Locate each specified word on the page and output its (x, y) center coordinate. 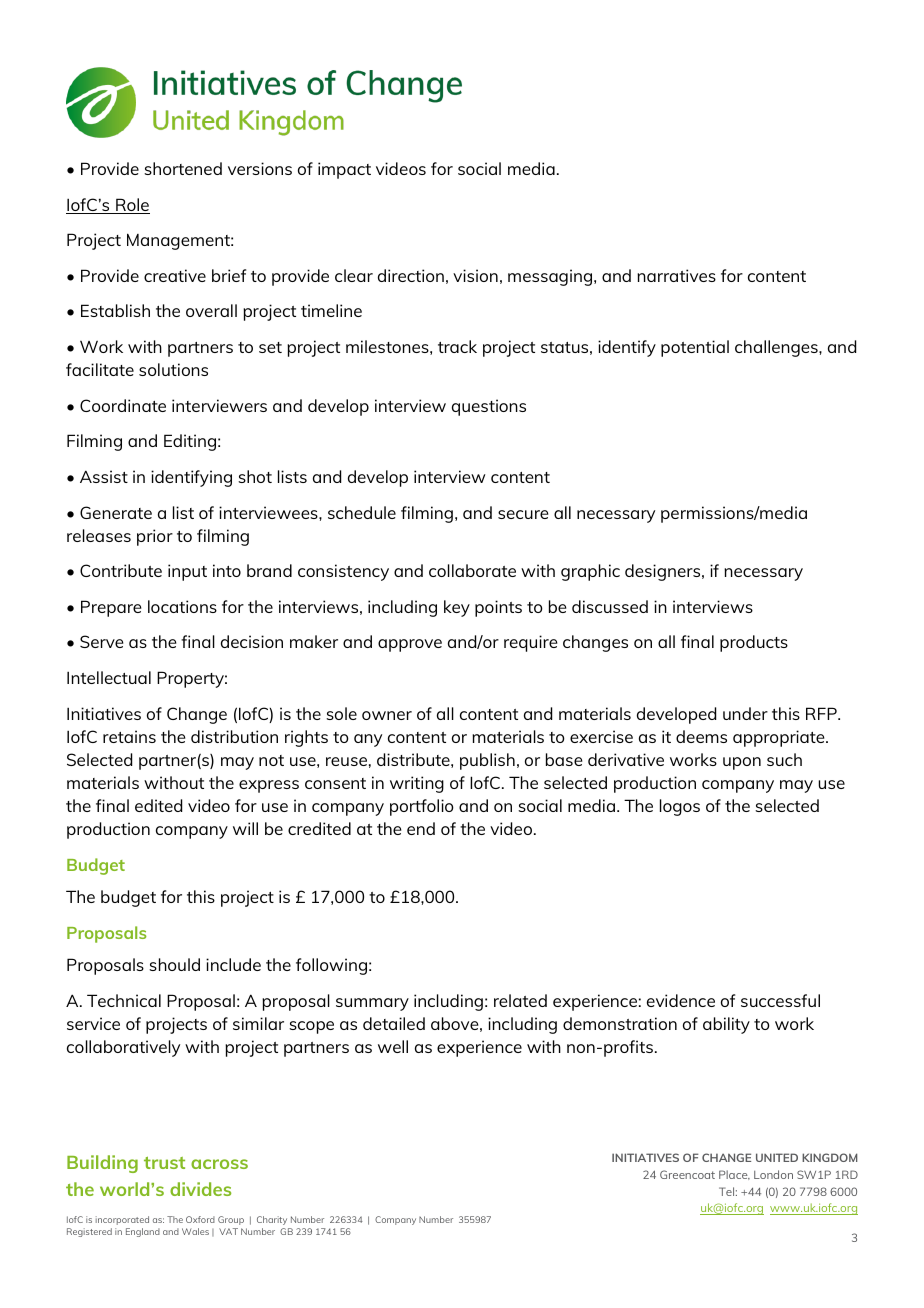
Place (734, 1175)
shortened (183, 168)
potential (695, 348)
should (174, 964)
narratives (676, 275)
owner (387, 715)
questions (489, 407)
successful (780, 1000)
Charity (272, 1220)
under (745, 713)
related (520, 1000)
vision (475, 275)
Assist (104, 476)
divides (200, 1189)
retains (129, 736)
